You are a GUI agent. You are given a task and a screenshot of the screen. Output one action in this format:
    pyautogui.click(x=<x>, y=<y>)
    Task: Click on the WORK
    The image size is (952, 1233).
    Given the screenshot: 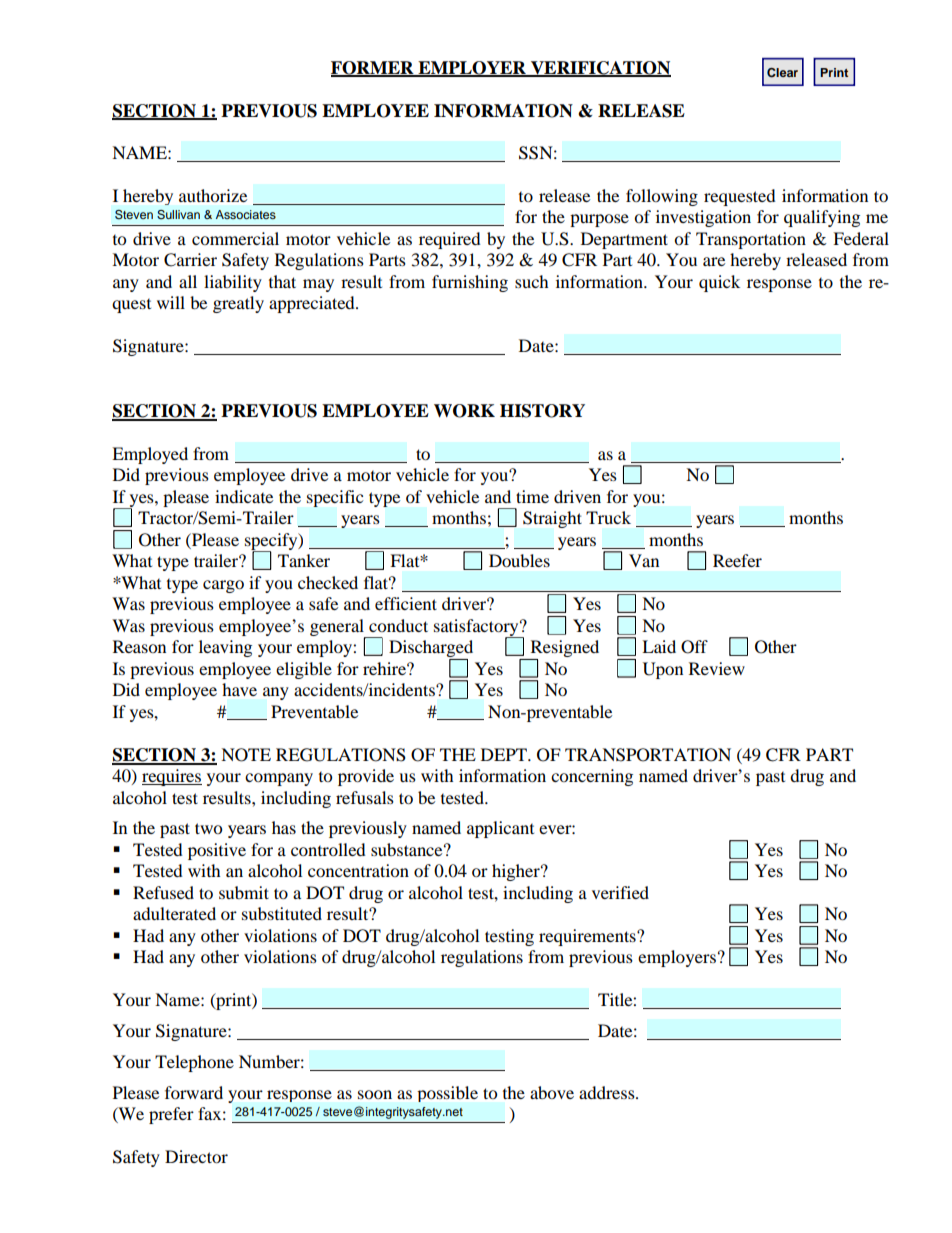 What is the action you would take?
    pyautogui.click(x=464, y=411)
